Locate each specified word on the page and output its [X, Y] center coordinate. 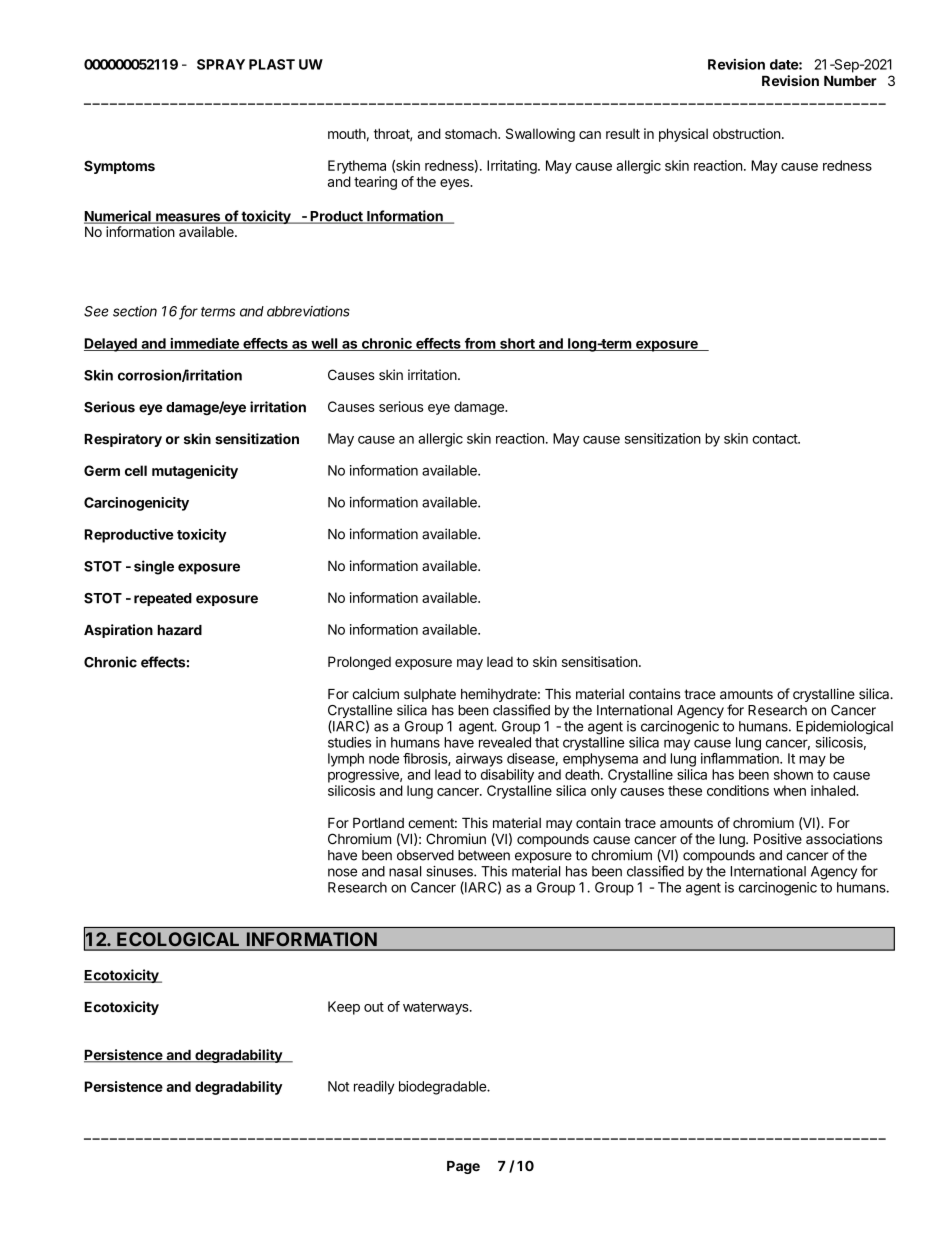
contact [775, 439]
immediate [204, 344]
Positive [778, 839]
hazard [180, 630]
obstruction [746, 133]
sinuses [450, 871]
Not [338, 1086]
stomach [472, 133]
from [479, 344]
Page [463, 1167]
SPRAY [221, 64]
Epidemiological [844, 728]
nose [342, 872]
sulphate [430, 695]
